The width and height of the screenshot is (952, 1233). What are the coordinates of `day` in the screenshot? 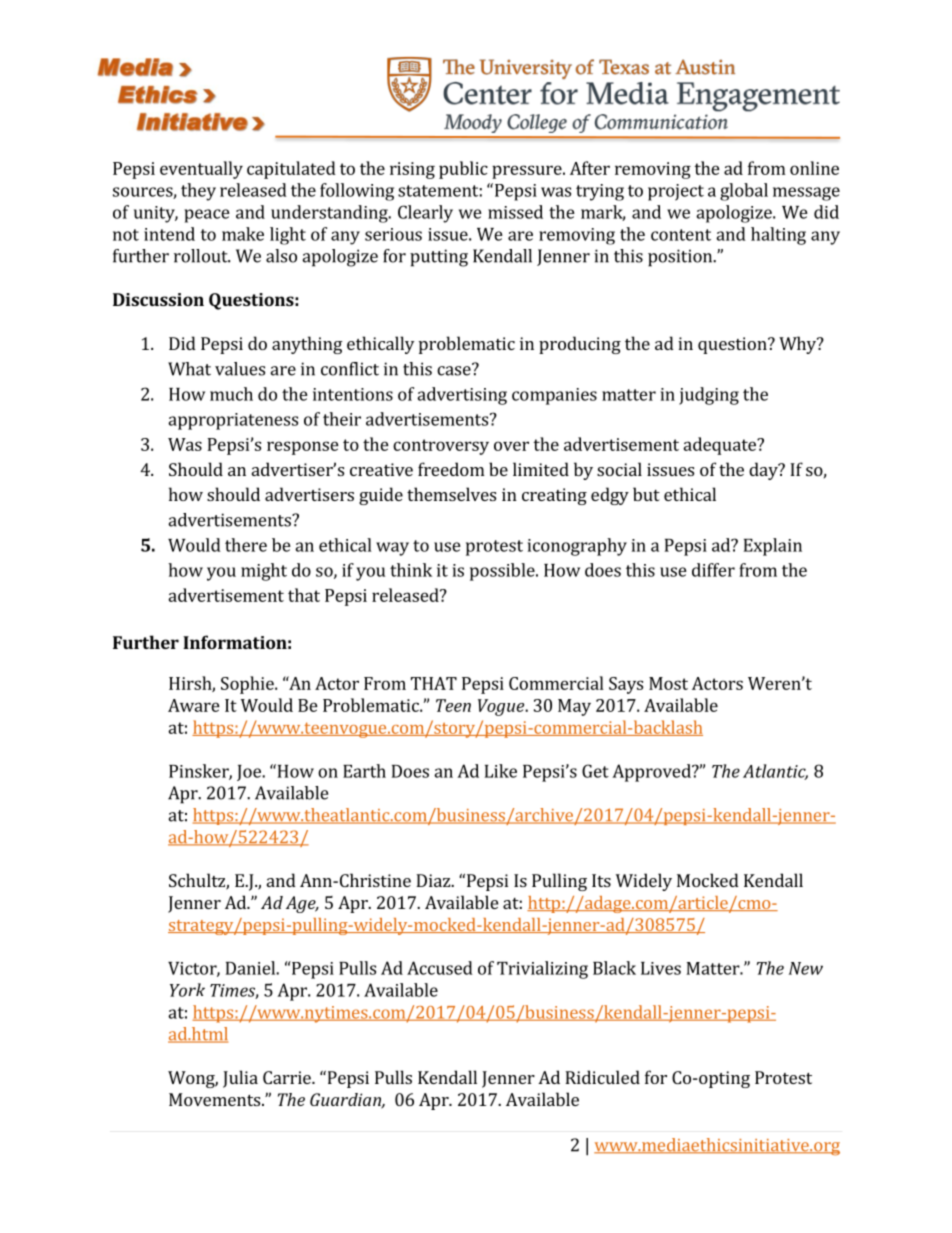 It's located at (764, 471).
